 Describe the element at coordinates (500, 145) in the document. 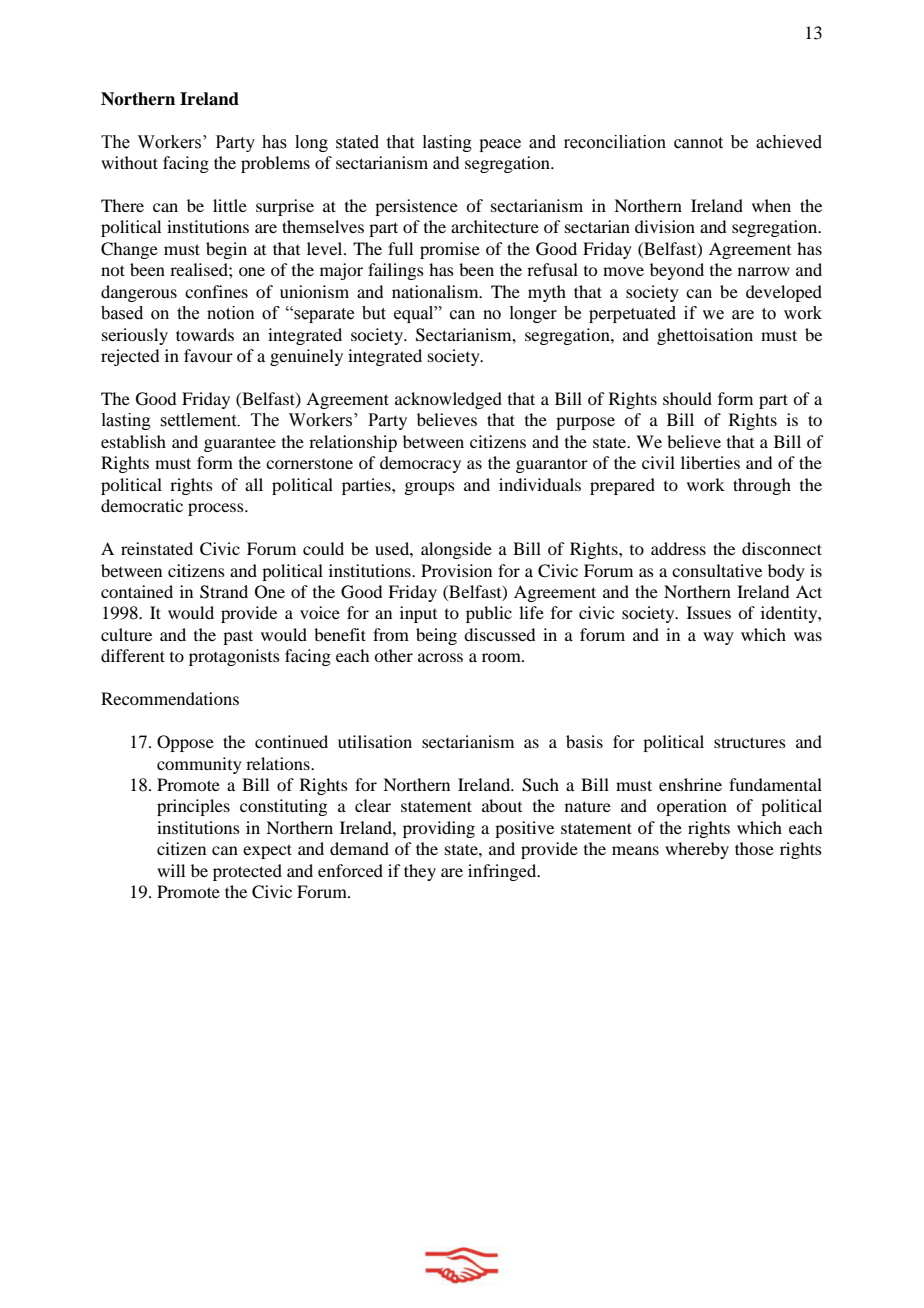

I see `peace` at that location.
